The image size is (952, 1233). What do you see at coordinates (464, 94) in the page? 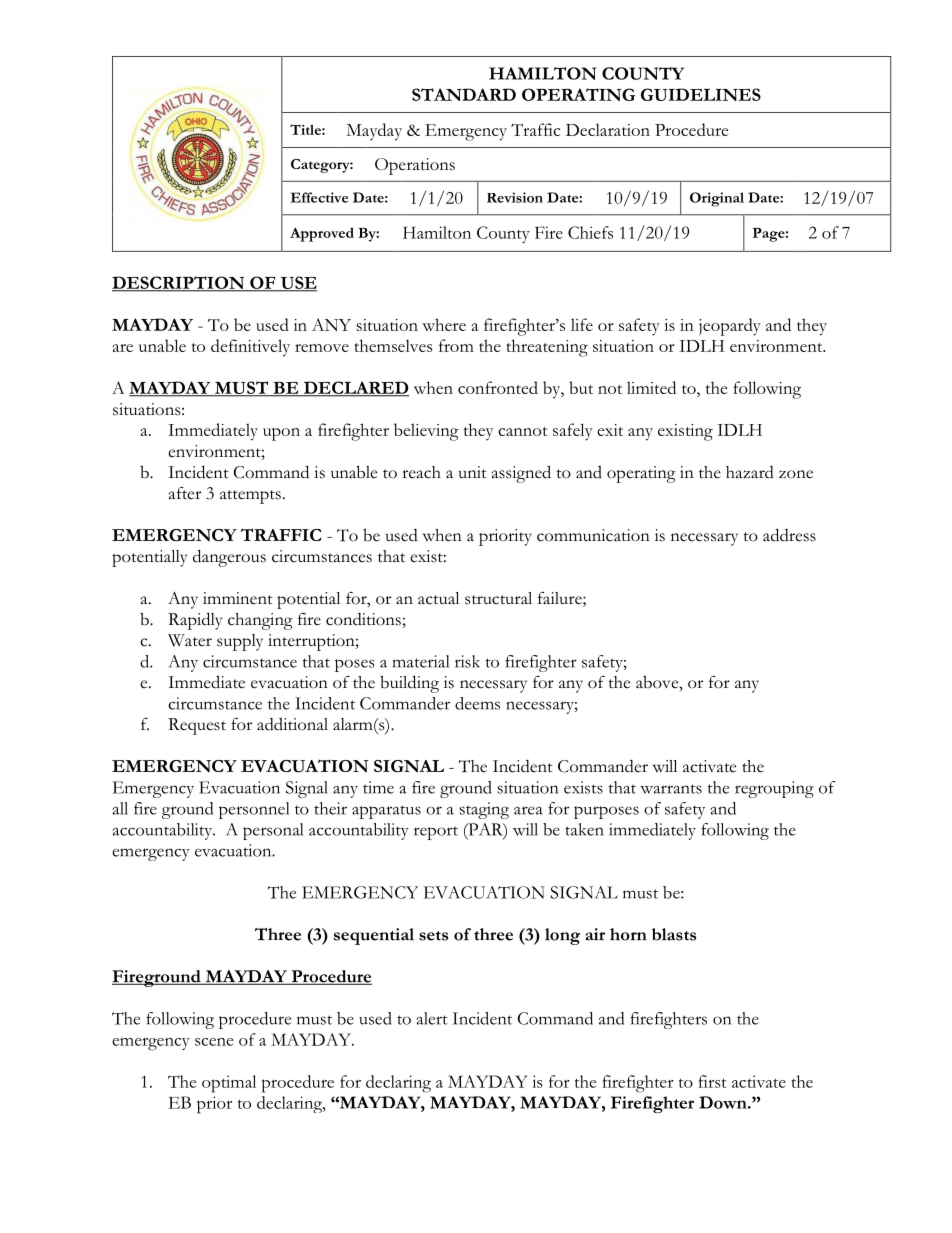
I see `STANDARD` at bounding box center [464, 94].
